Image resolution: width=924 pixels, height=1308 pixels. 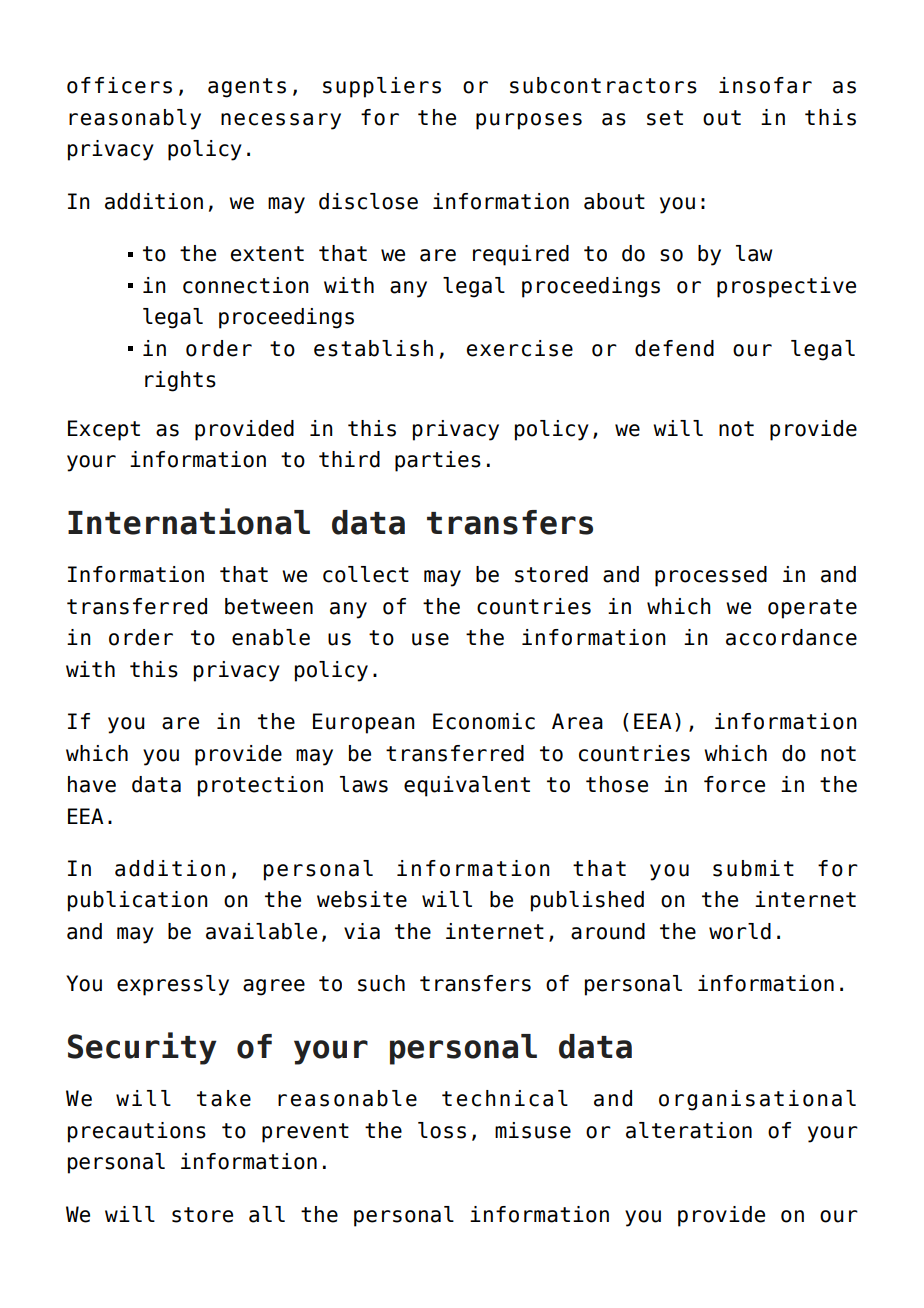 What do you see at coordinates (529, 121) in the image?
I see `purposes` at bounding box center [529, 121].
